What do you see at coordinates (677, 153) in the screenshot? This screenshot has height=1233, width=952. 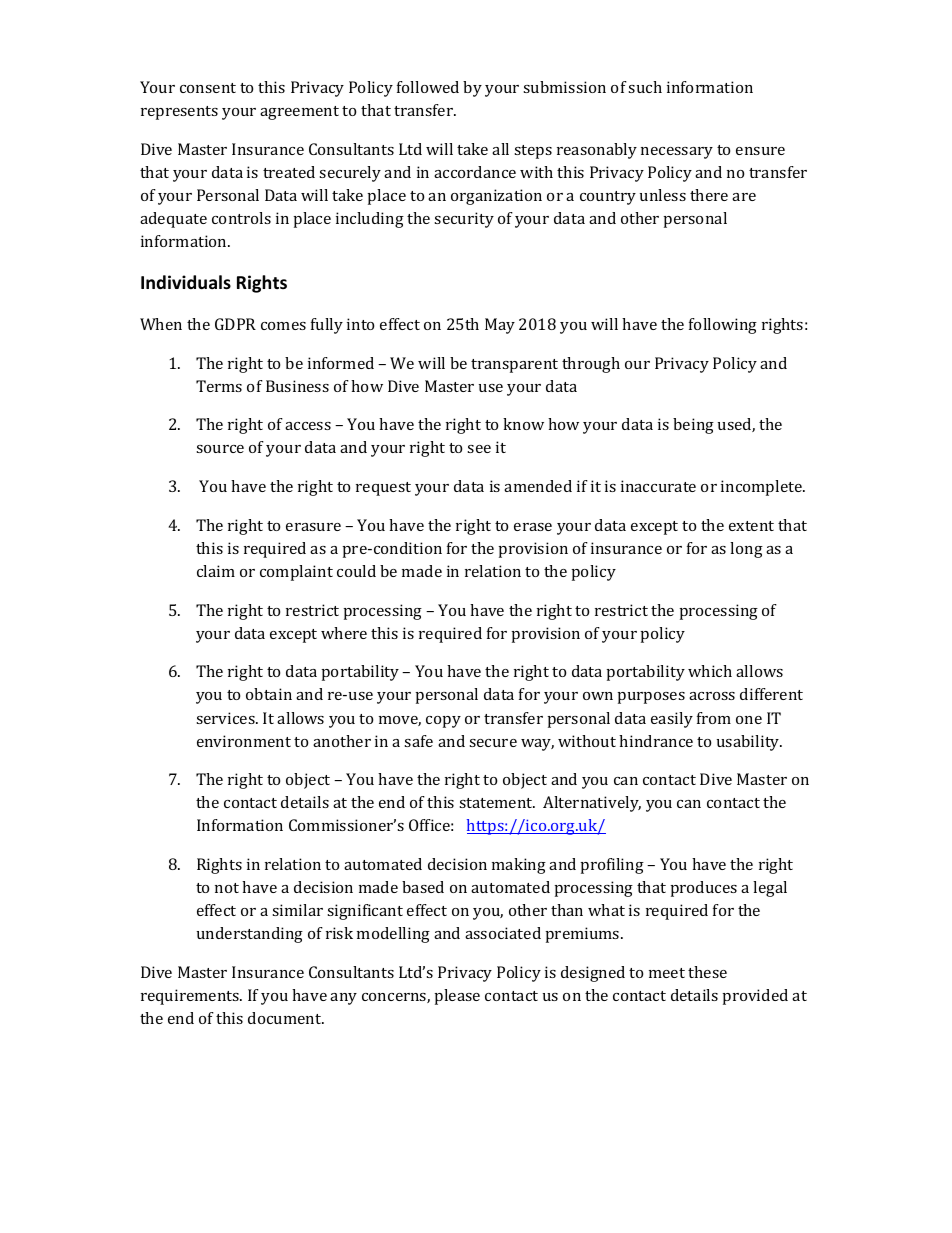 I see `necessary` at bounding box center [677, 153].
